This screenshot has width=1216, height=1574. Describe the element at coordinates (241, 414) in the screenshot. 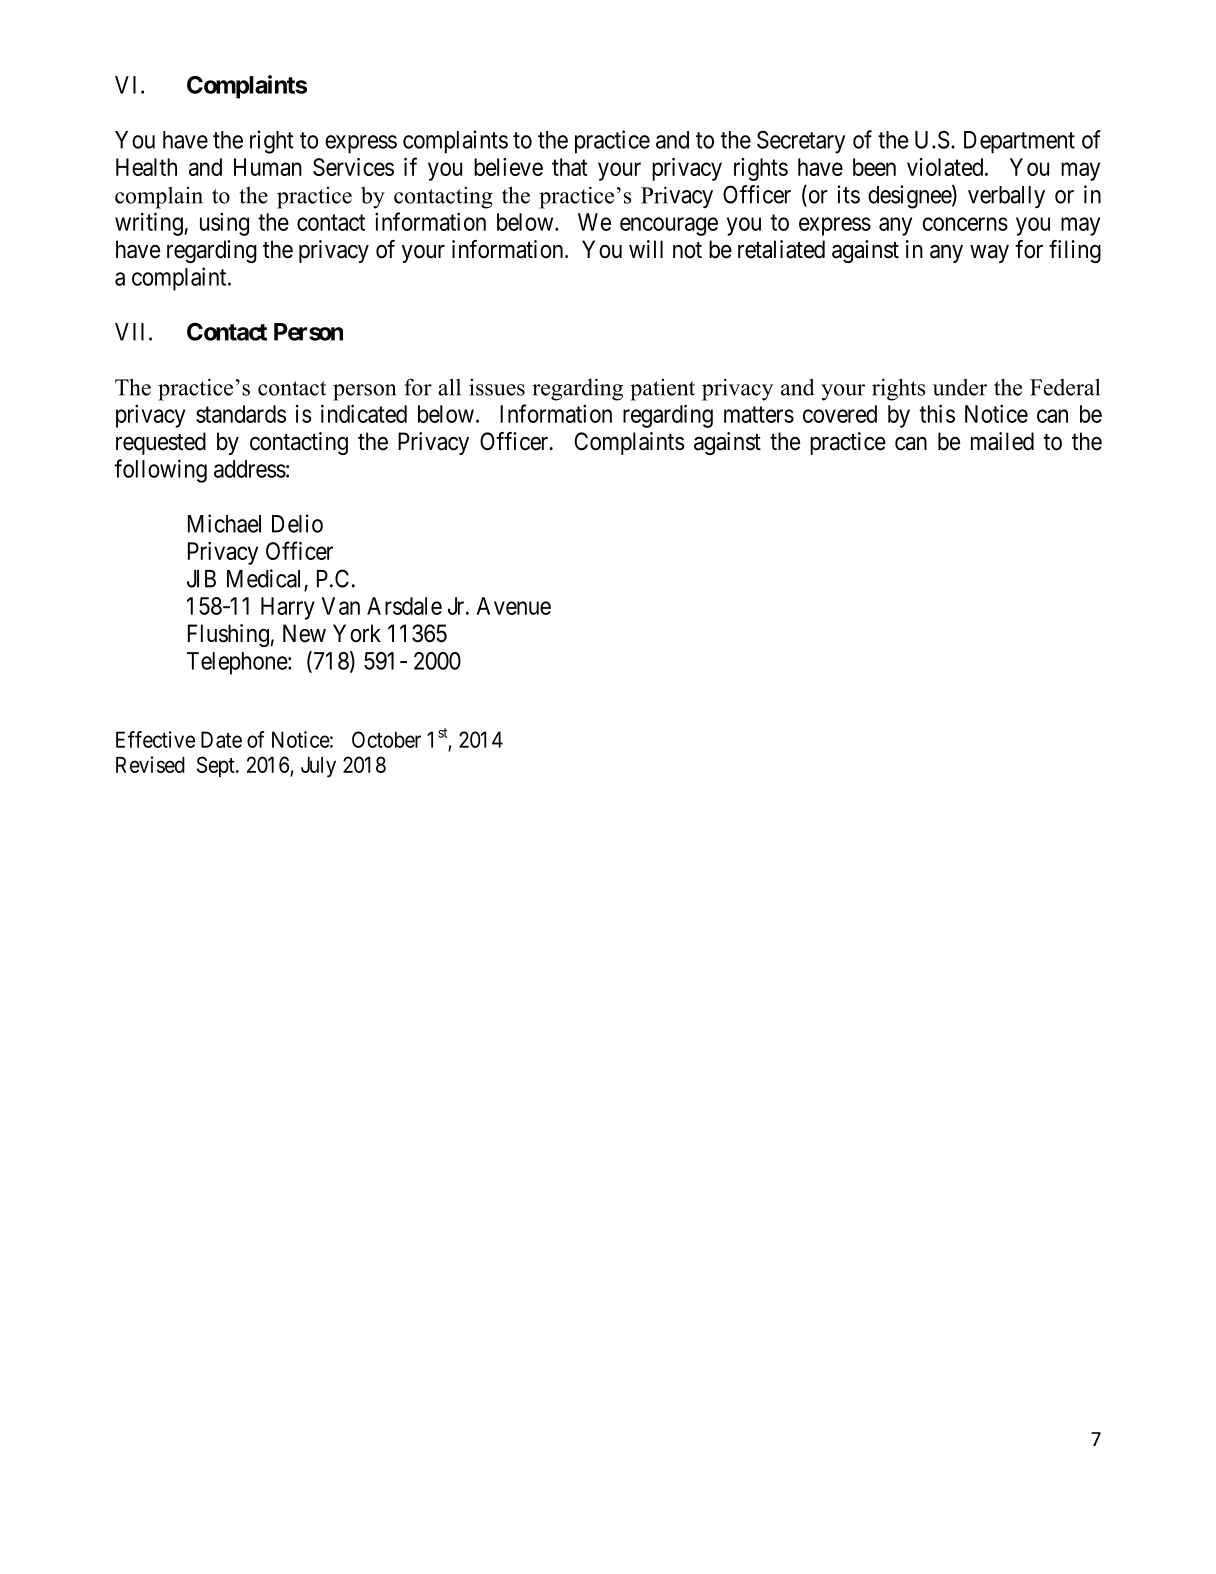

I see `standards` at that location.
